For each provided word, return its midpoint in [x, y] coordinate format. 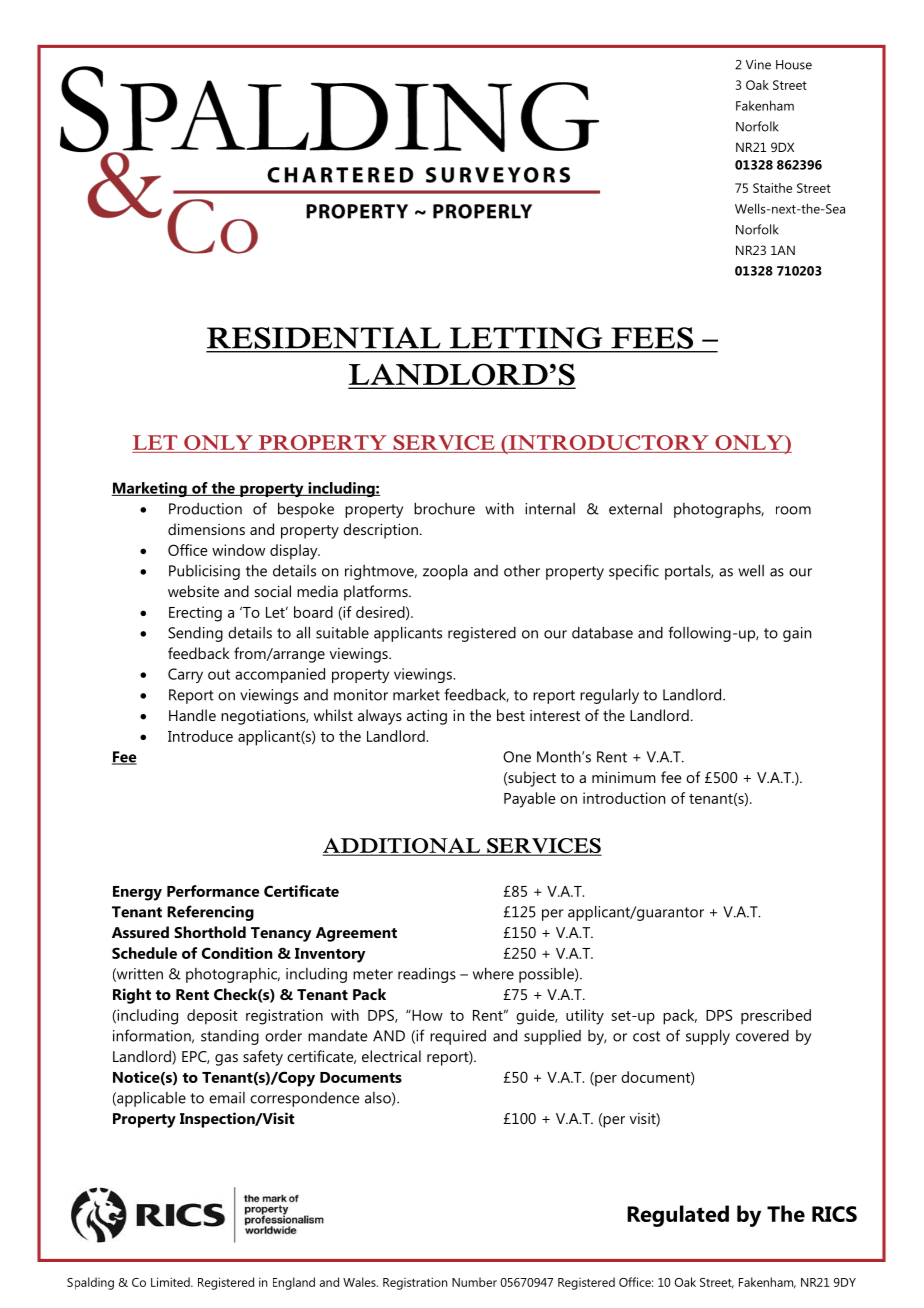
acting [427, 717]
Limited [171, 1282]
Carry [185, 675]
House [794, 65]
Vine [758, 64]
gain [797, 634]
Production [205, 509]
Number [474, 1282]
